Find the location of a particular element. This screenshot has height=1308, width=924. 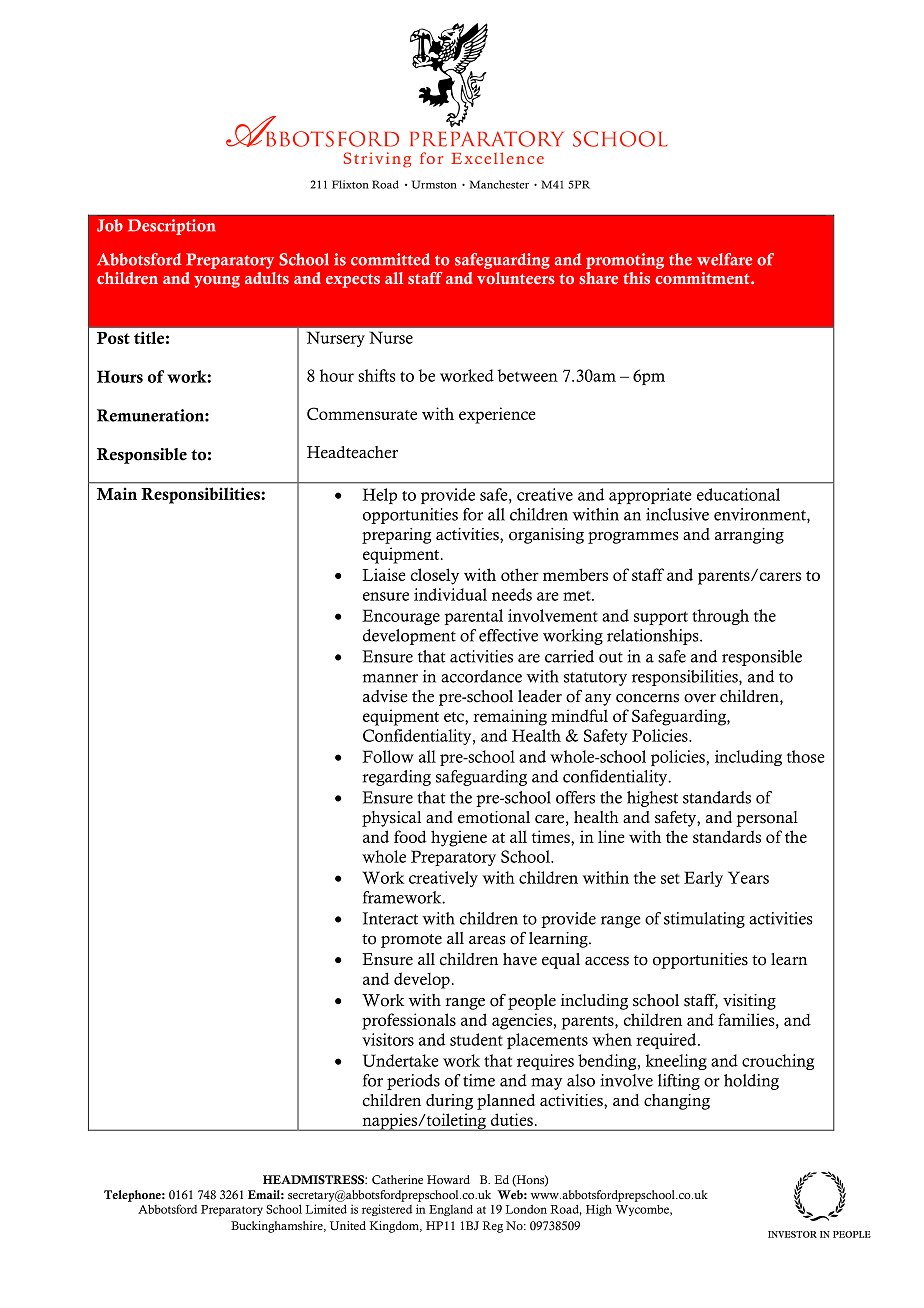

etc is located at coordinates (455, 717).
